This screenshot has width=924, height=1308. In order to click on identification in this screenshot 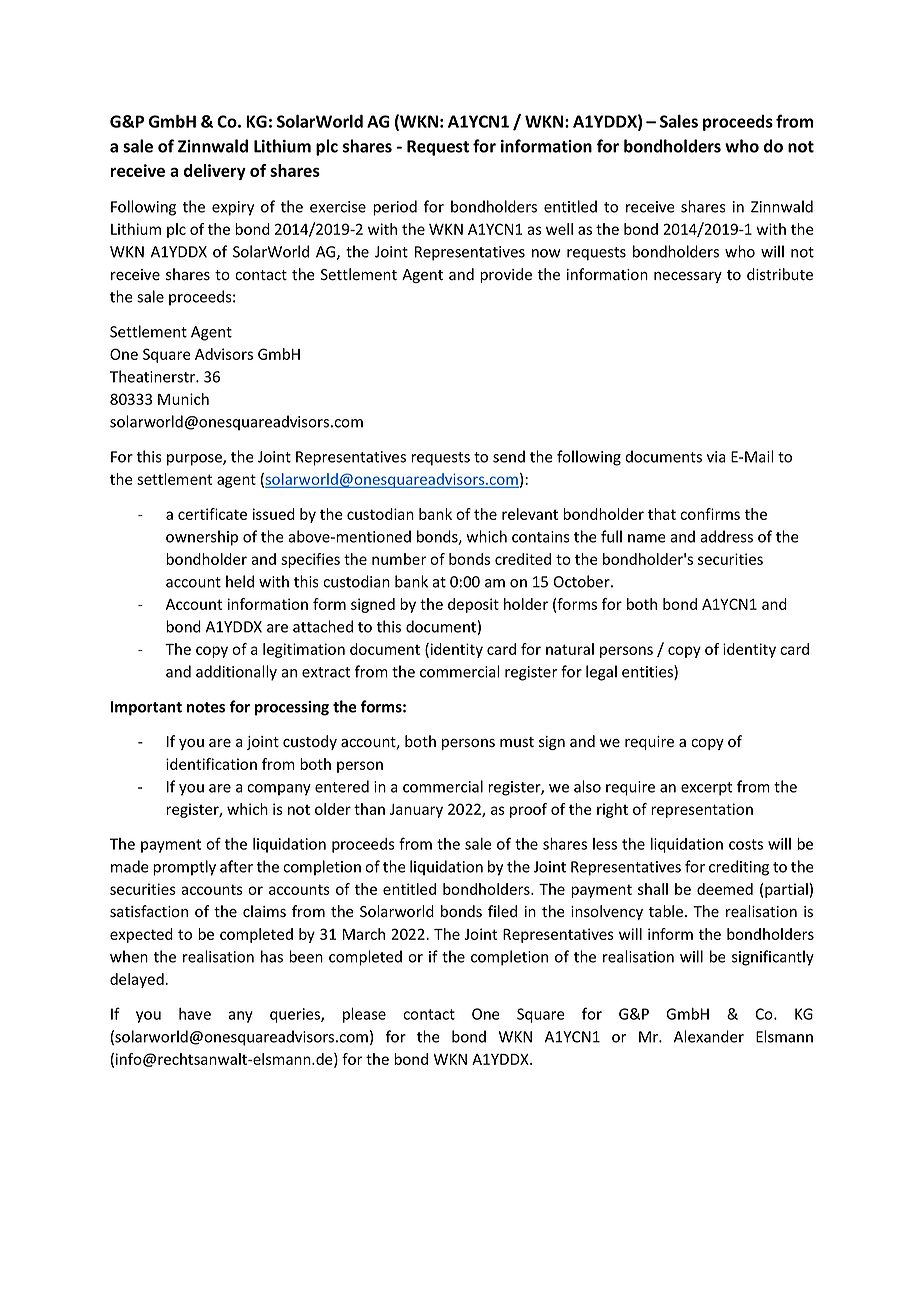, I will do `click(211, 764)`.
